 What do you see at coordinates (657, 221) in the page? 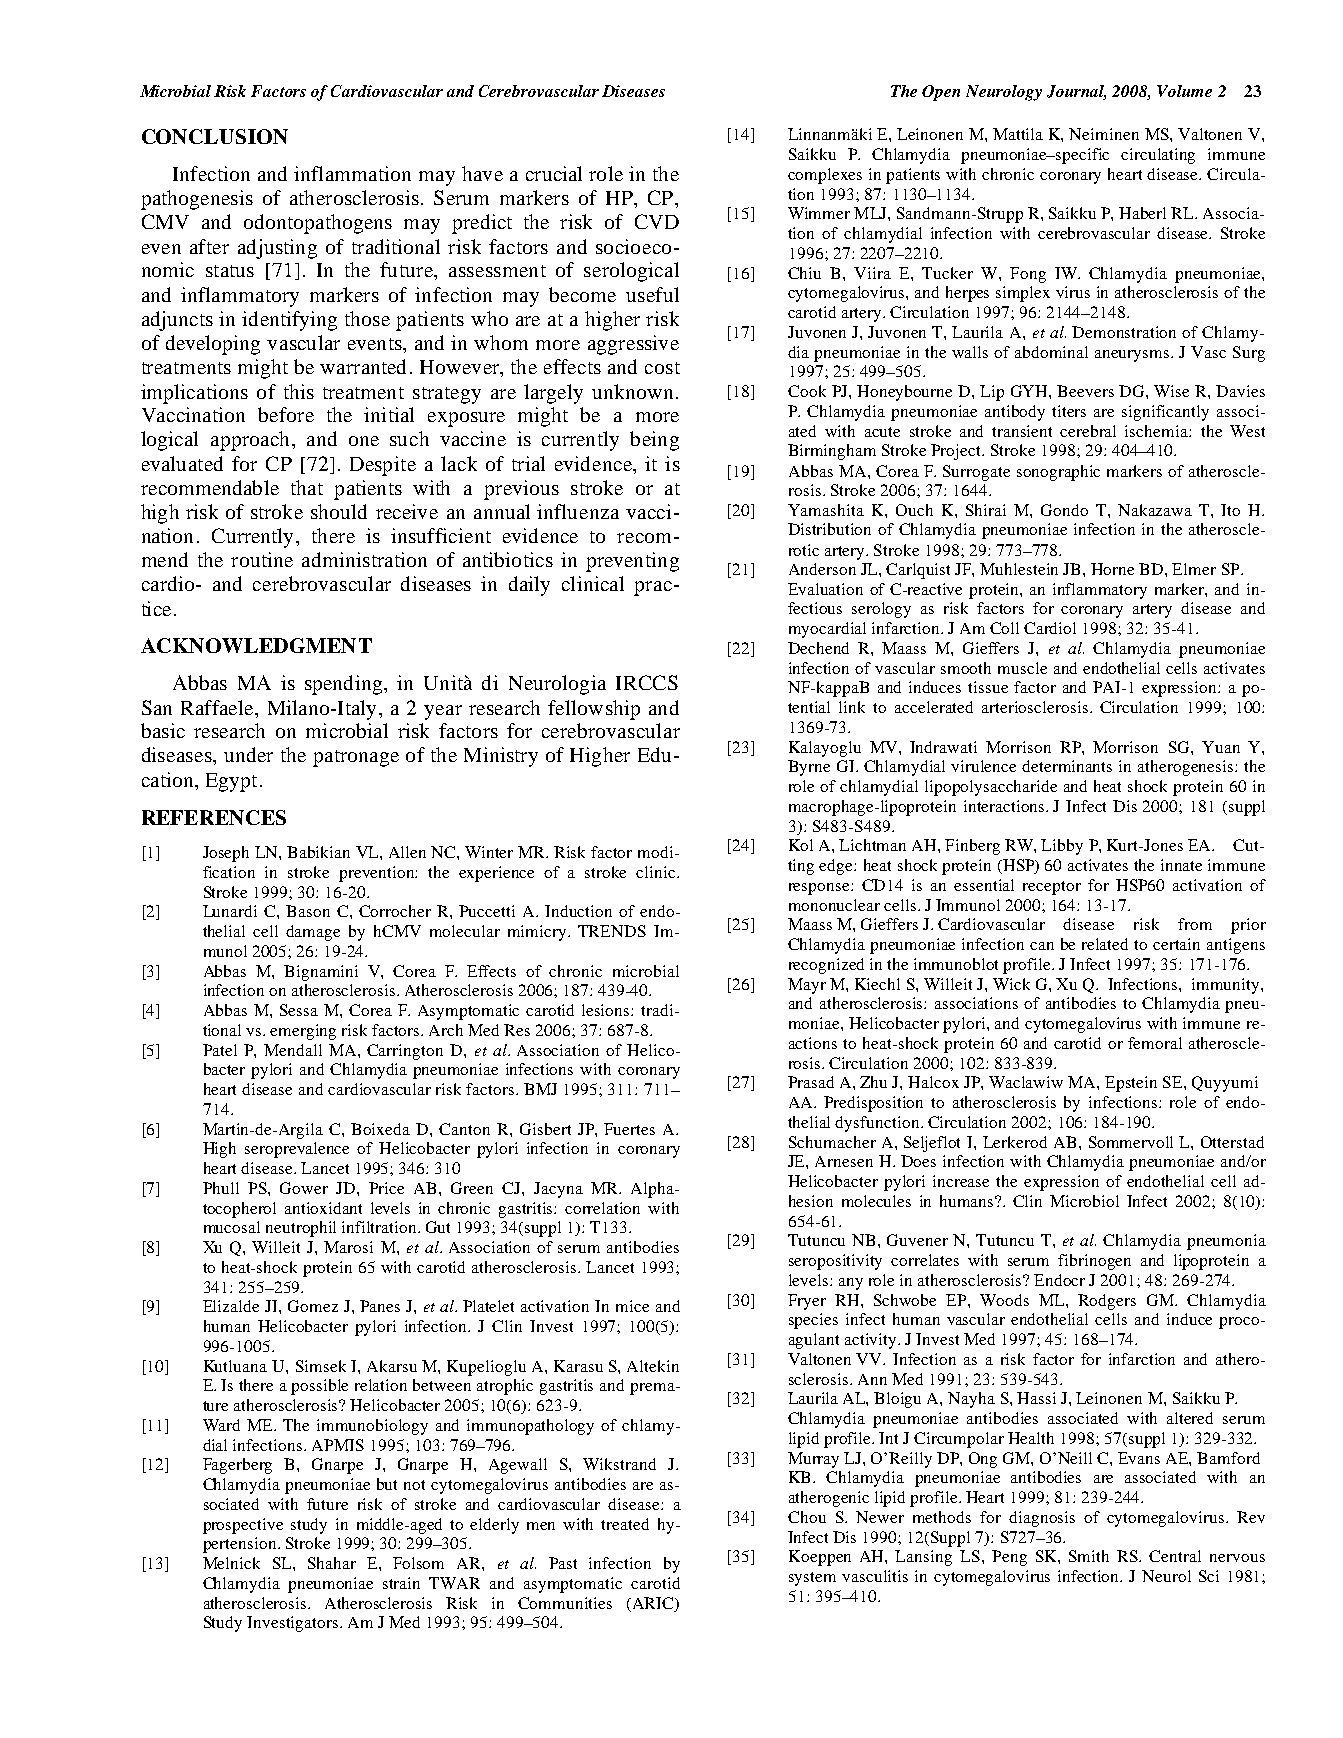
I see `CVD` at bounding box center [657, 221].
